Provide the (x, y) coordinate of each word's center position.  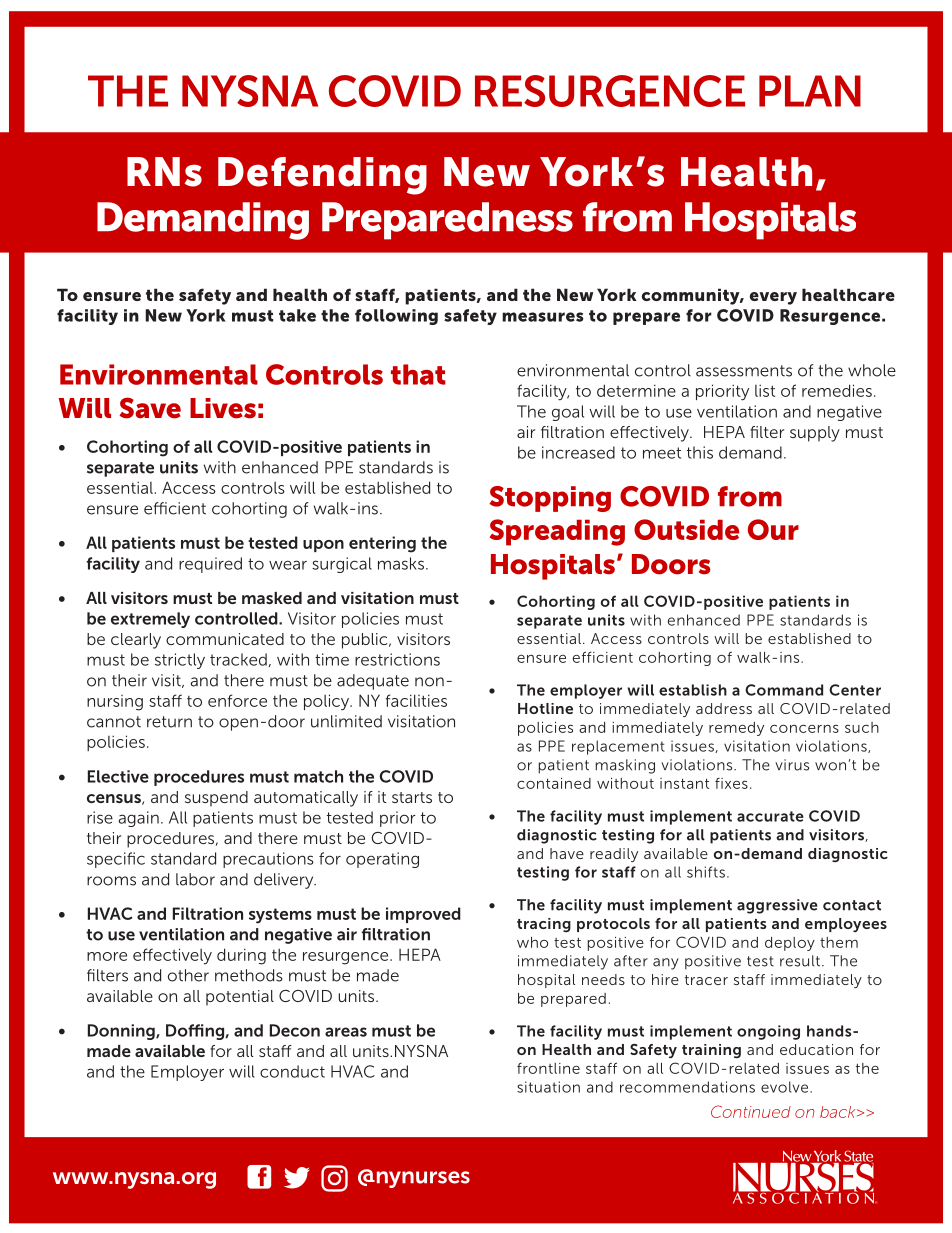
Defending (322, 176)
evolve (786, 1087)
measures (543, 317)
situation (548, 1087)
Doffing (196, 1032)
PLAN (810, 91)
